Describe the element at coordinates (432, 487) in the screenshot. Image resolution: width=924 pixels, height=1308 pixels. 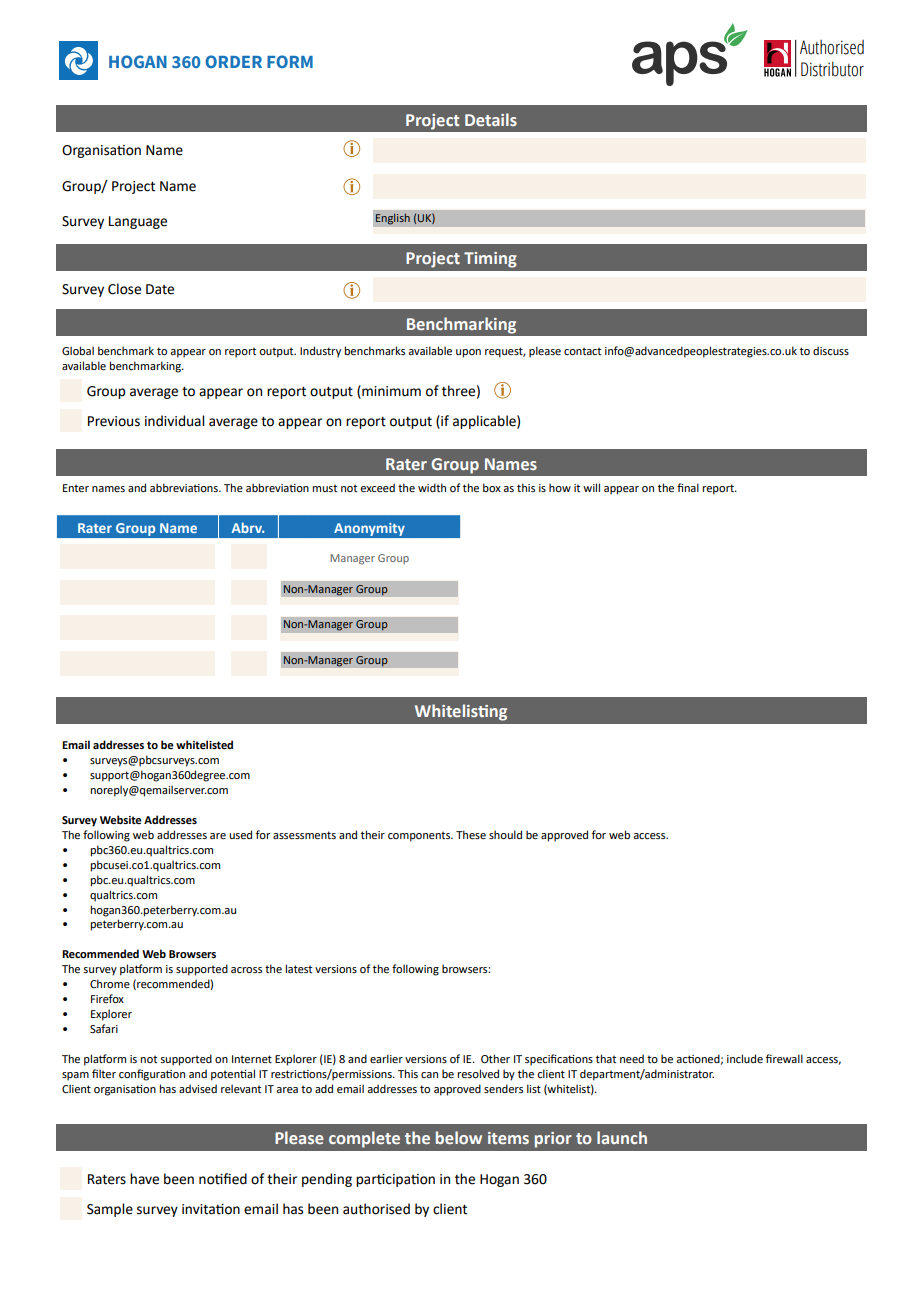
I see `width` at that location.
